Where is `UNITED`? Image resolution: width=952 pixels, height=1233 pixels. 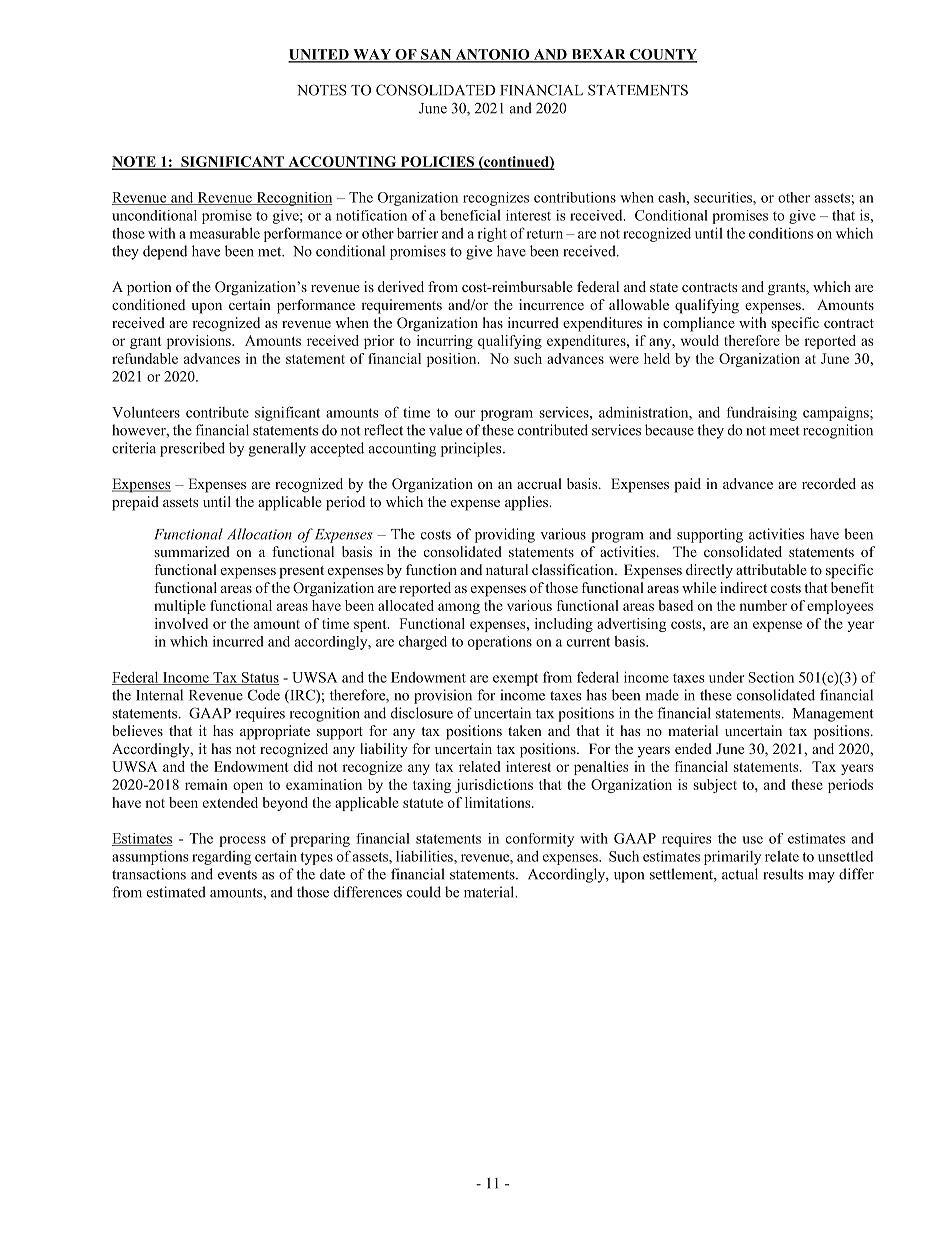
UNITED is located at coordinates (319, 55).
